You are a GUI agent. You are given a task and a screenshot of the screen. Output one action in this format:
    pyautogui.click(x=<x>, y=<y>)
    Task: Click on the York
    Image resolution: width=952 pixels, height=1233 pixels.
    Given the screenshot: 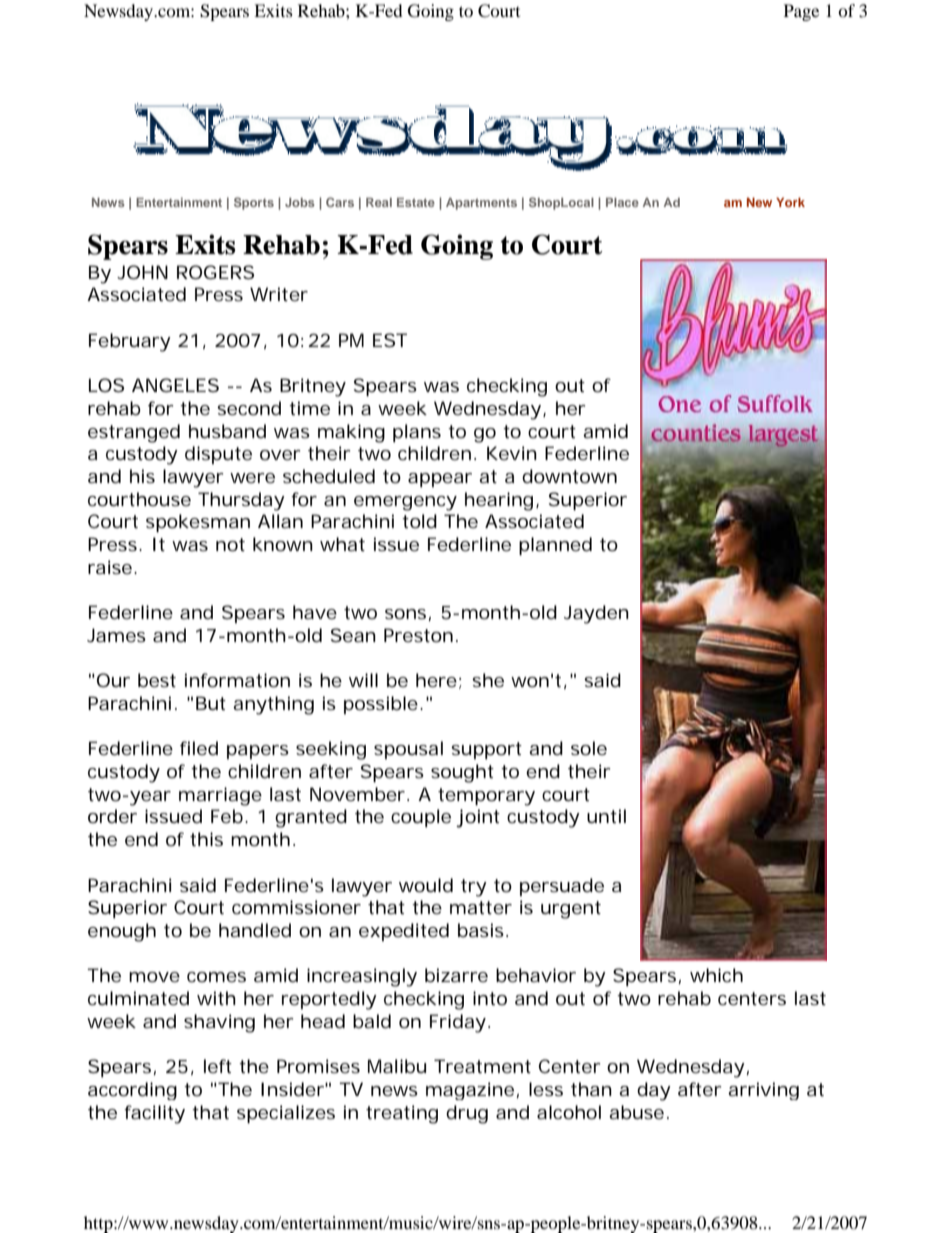 What is the action you would take?
    pyautogui.click(x=790, y=202)
